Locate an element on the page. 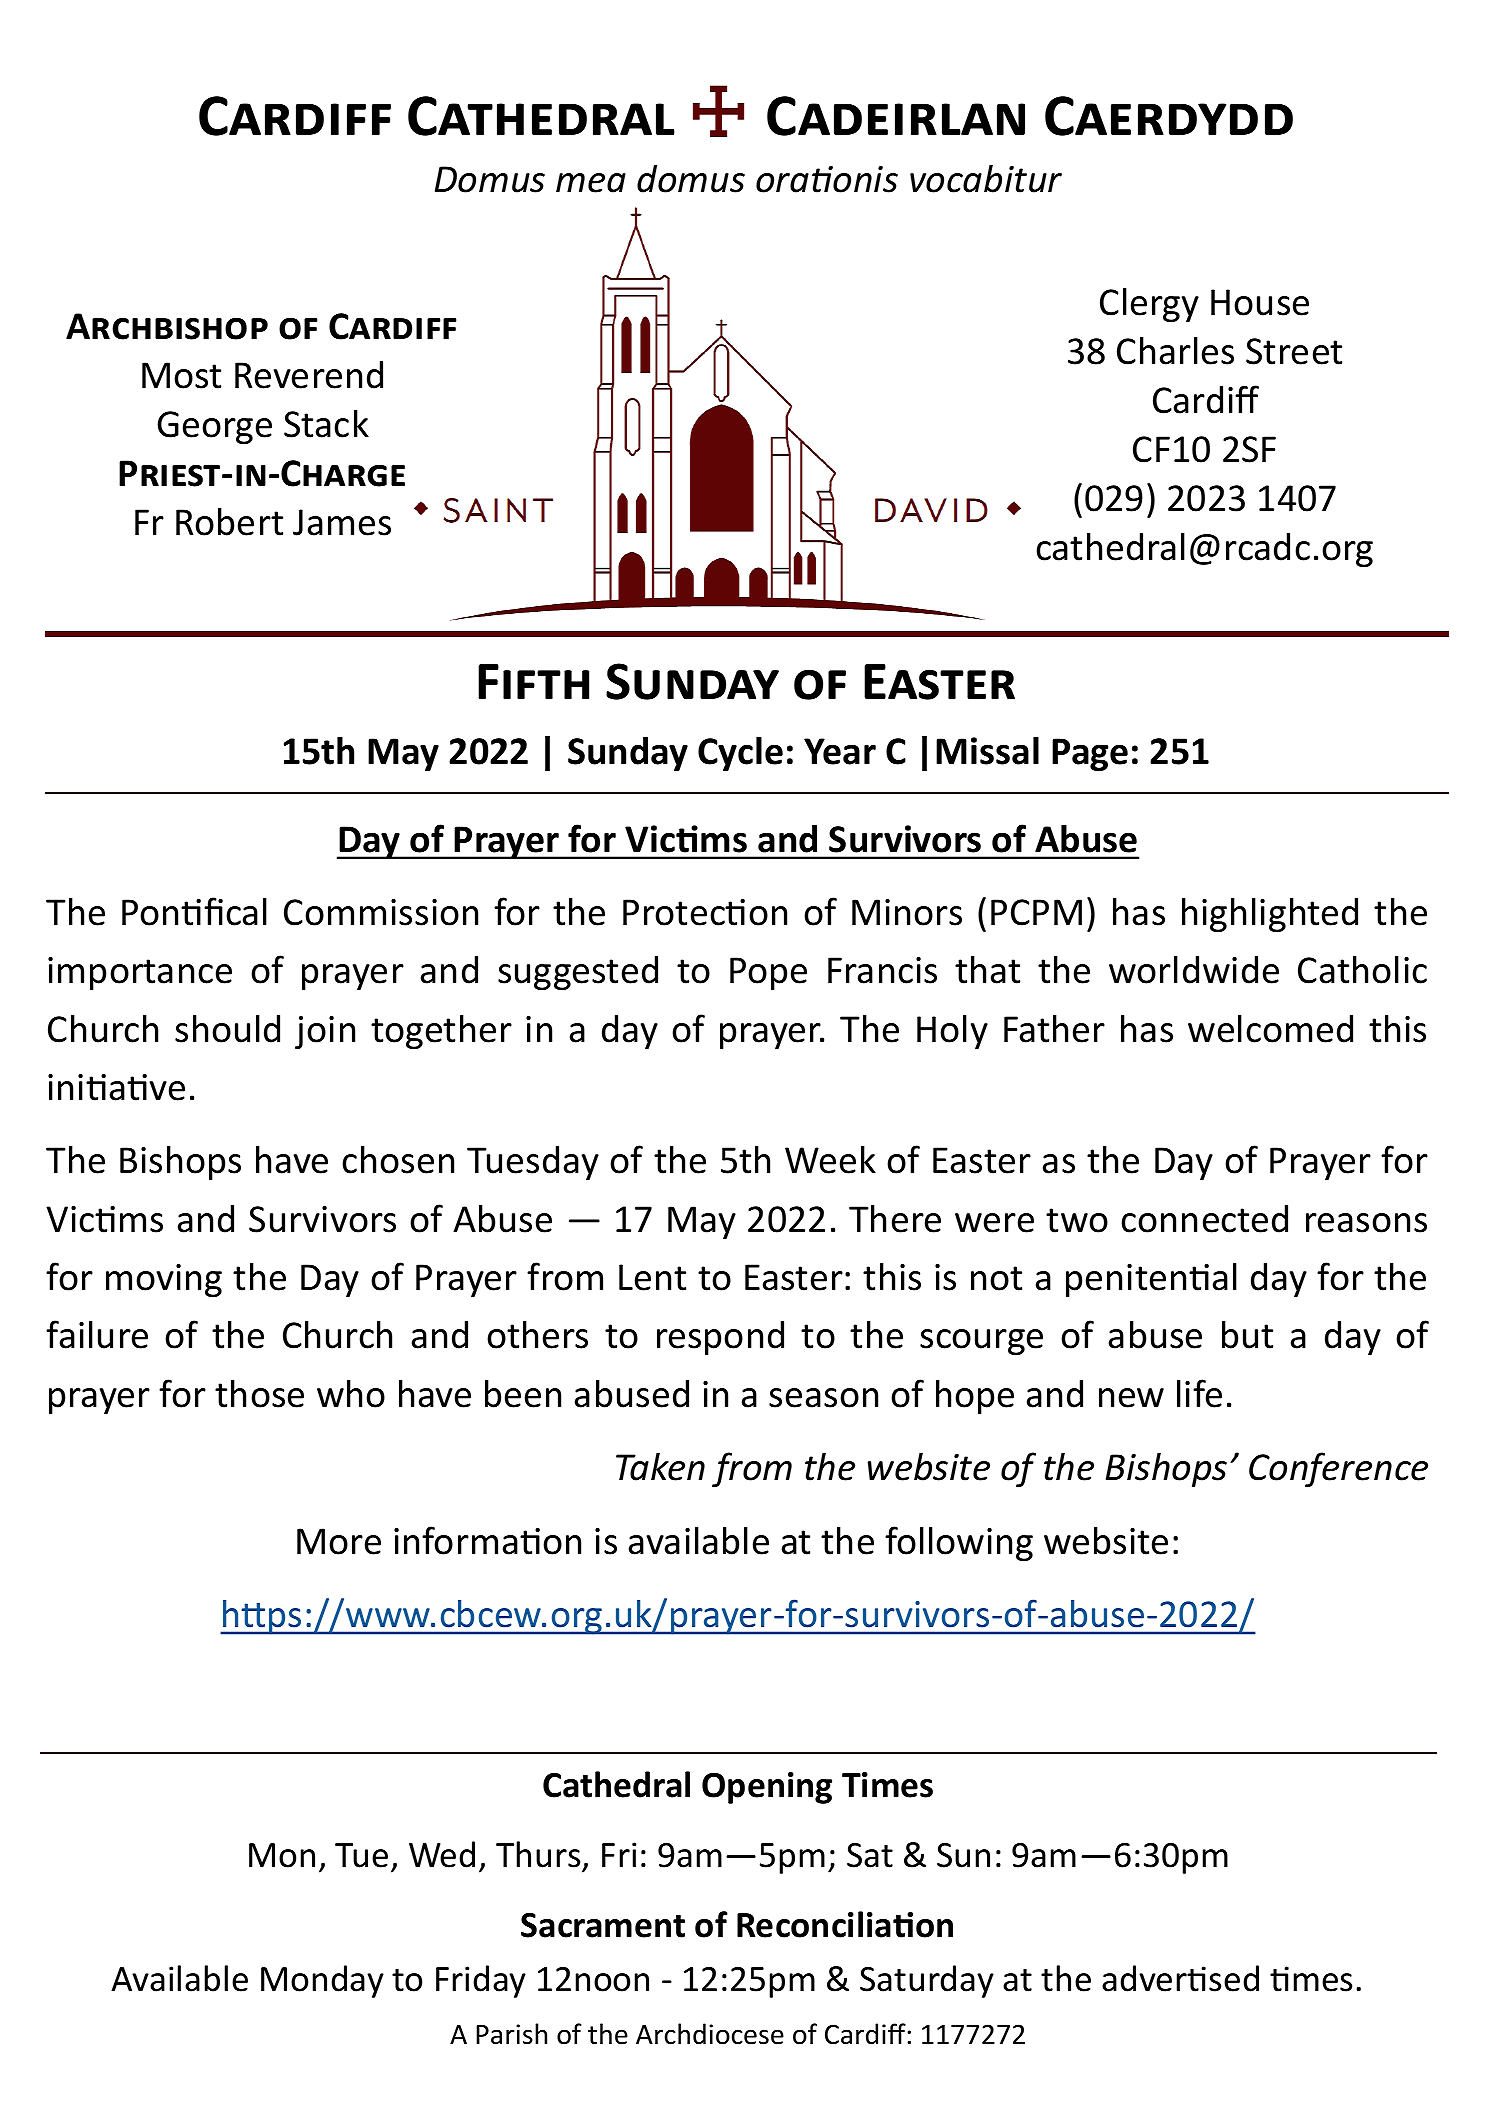  Archdiocese is located at coordinates (710, 2034).
